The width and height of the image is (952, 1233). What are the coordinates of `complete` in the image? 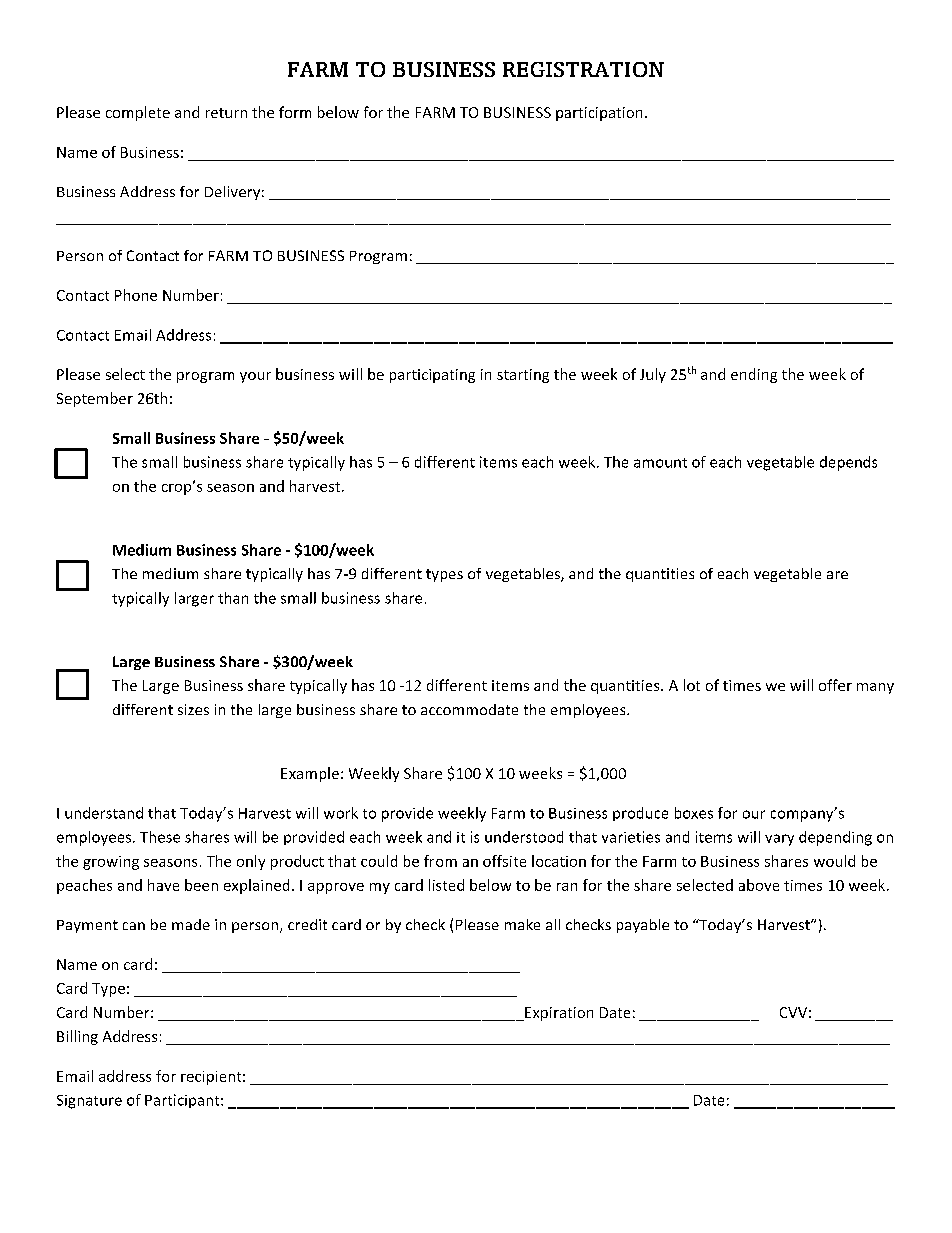 It's located at (138, 113).
